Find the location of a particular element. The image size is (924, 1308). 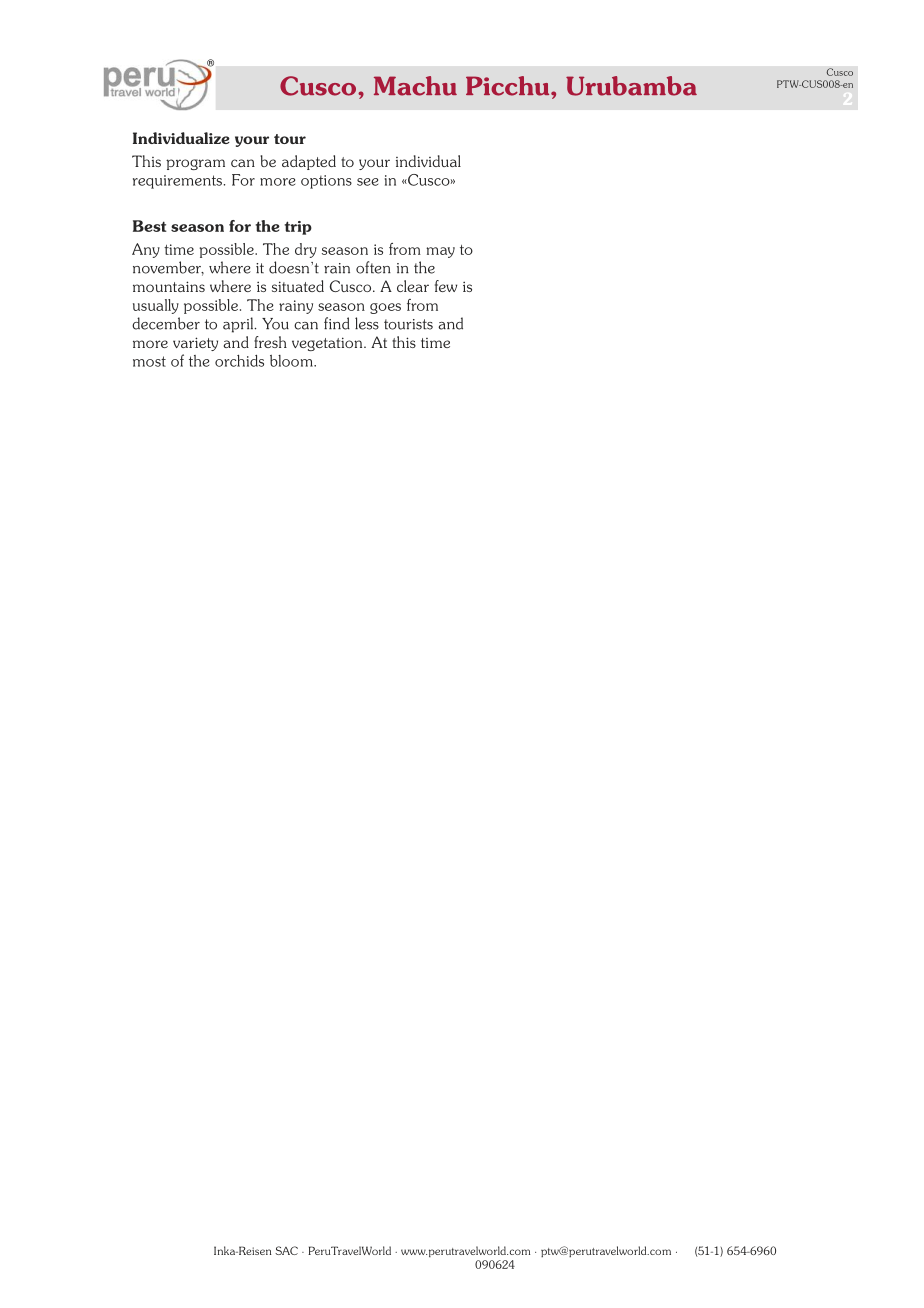

SAC is located at coordinates (286, 1250).
